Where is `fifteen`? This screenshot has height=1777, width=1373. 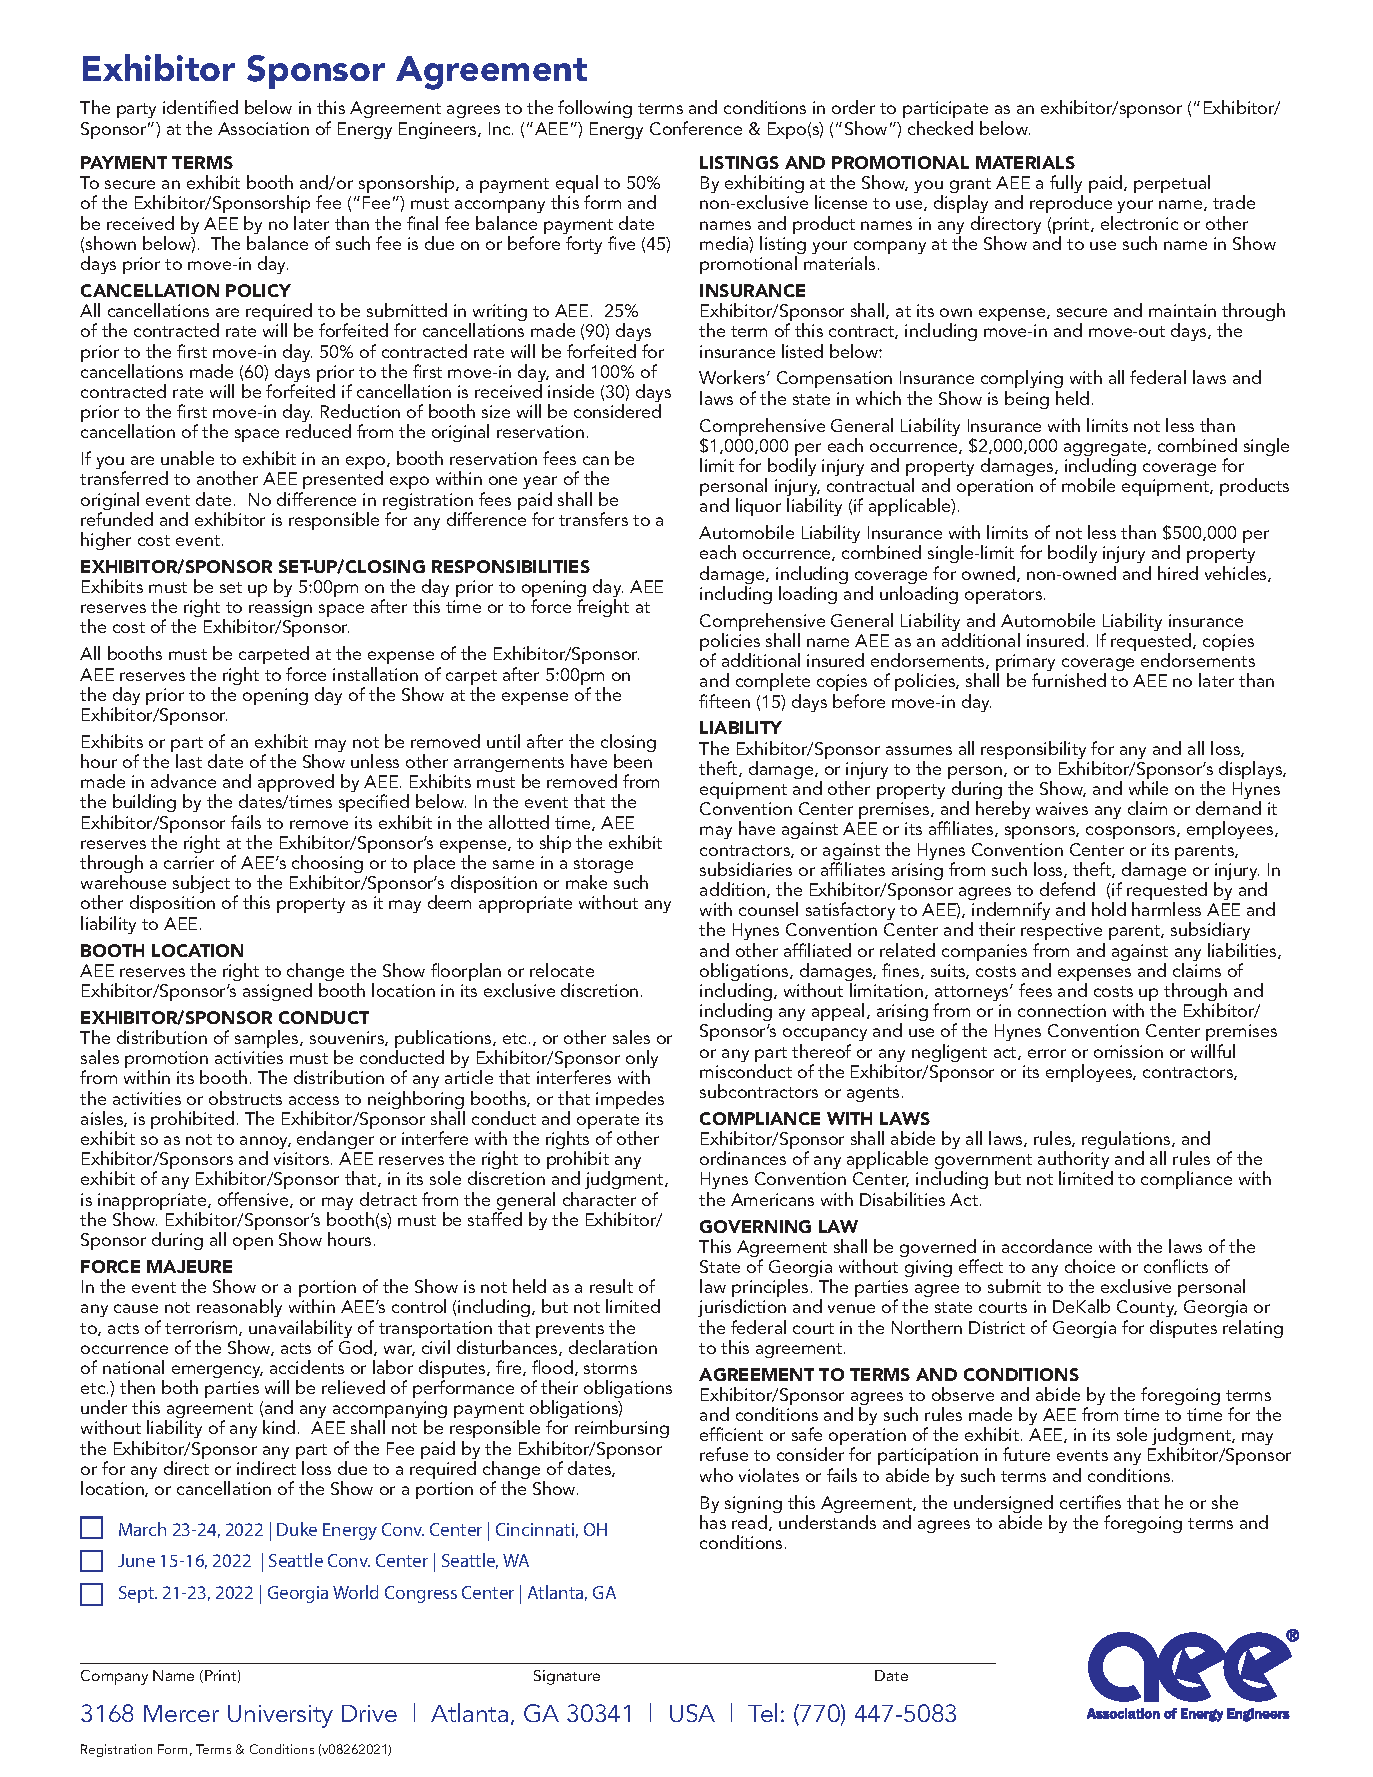 fifteen is located at coordinates (724, 701).
